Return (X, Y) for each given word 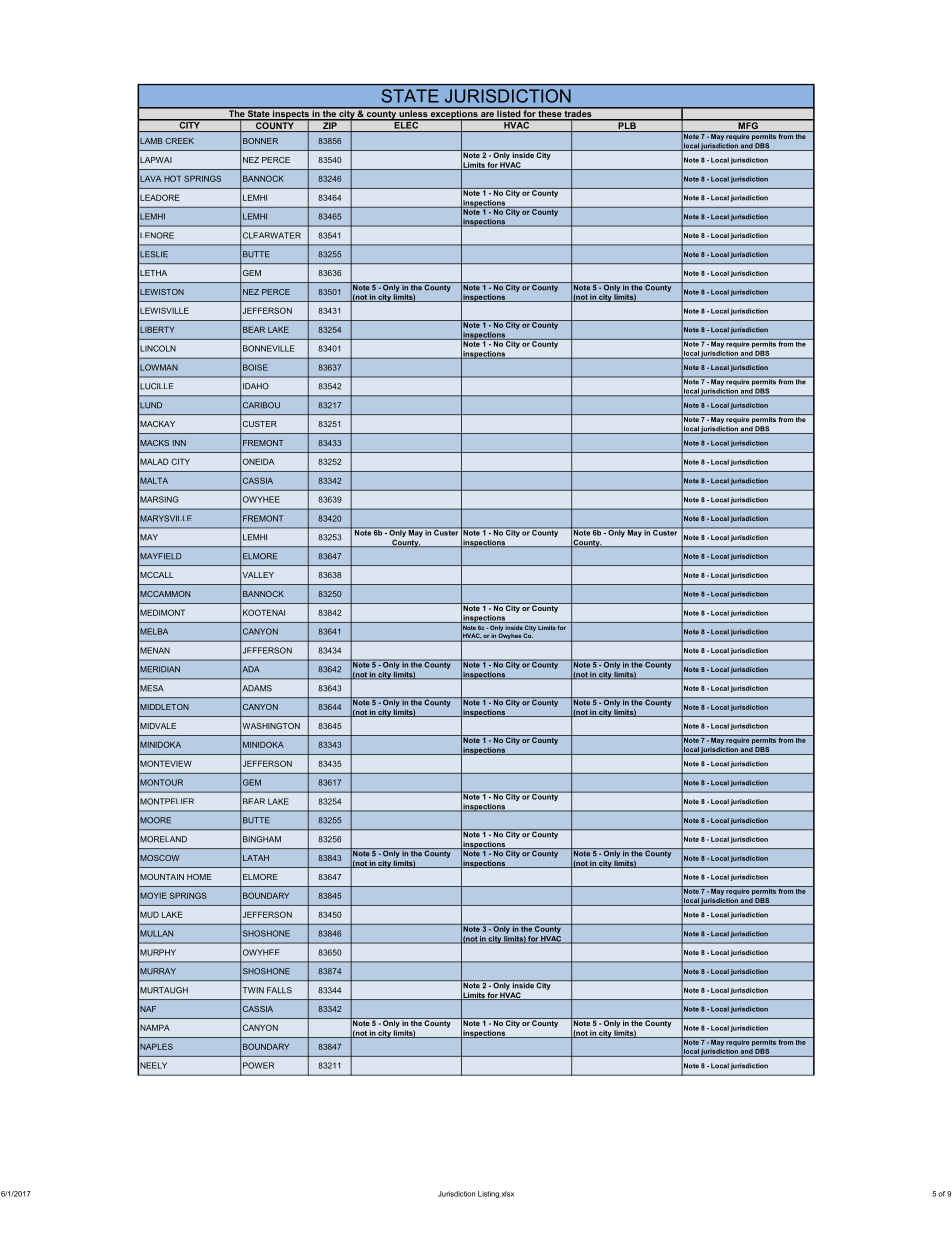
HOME (199, 877)
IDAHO (256, 386)
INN (179, 443)
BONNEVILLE (268, 348)
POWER (258, 1065)
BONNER (260, 141)
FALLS (279, 990)
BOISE (255, 367)
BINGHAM (262, 839)
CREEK (179, 141)
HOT (172, 178)
